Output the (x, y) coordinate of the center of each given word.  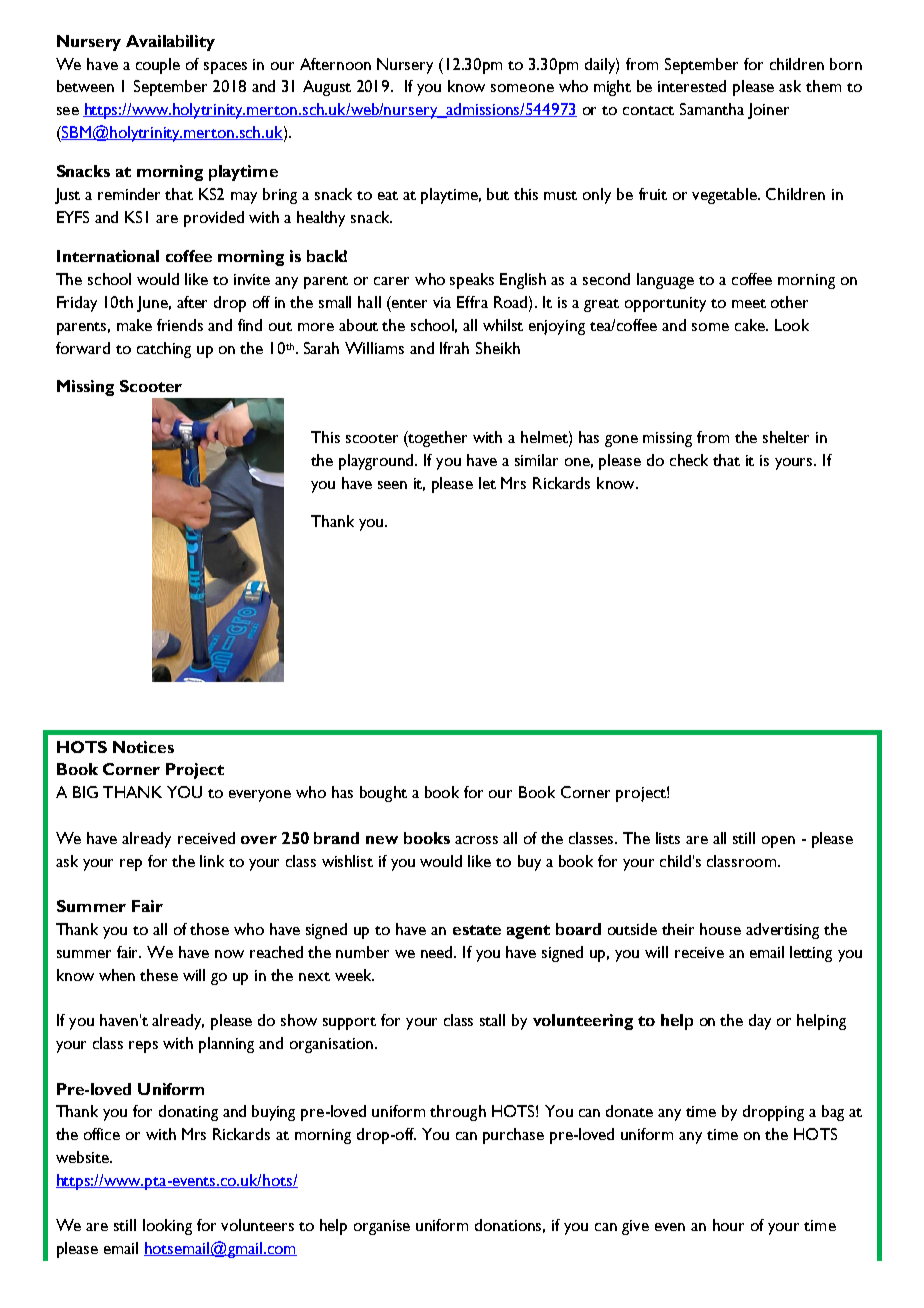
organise (382, 1227)
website (83, 1157)
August (327, 88)
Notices (143, 747)
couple (158, 66)
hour (728, 1225)
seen (392, 485)
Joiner (768, 111)
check (689, 460)
